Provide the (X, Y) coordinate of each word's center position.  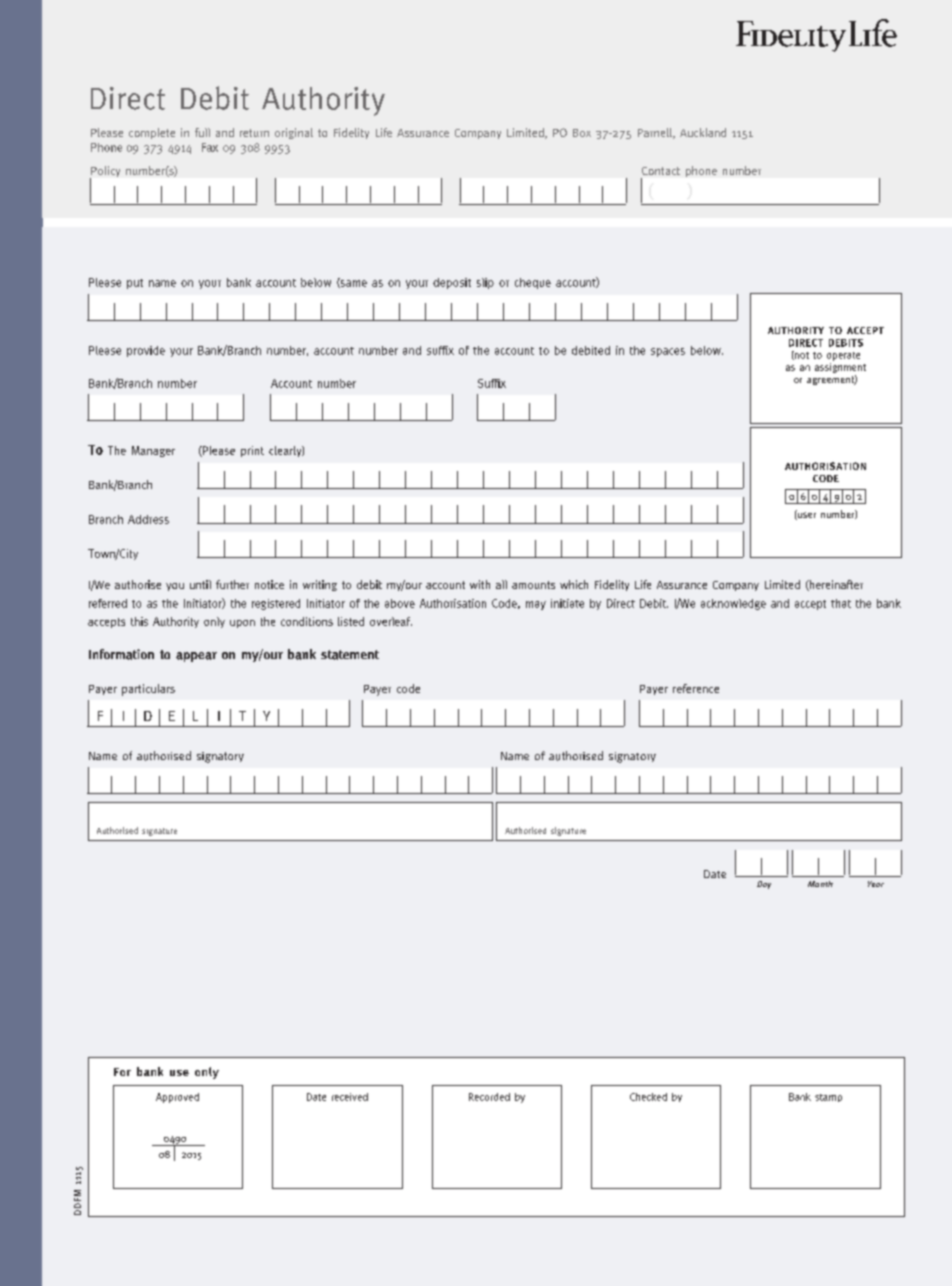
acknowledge (733, 604)
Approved (177, 1098)
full (202, 132)
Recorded (489, 1097)
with (480, 584)
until (200, 584)
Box (582, 133)
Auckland (703, 132)
